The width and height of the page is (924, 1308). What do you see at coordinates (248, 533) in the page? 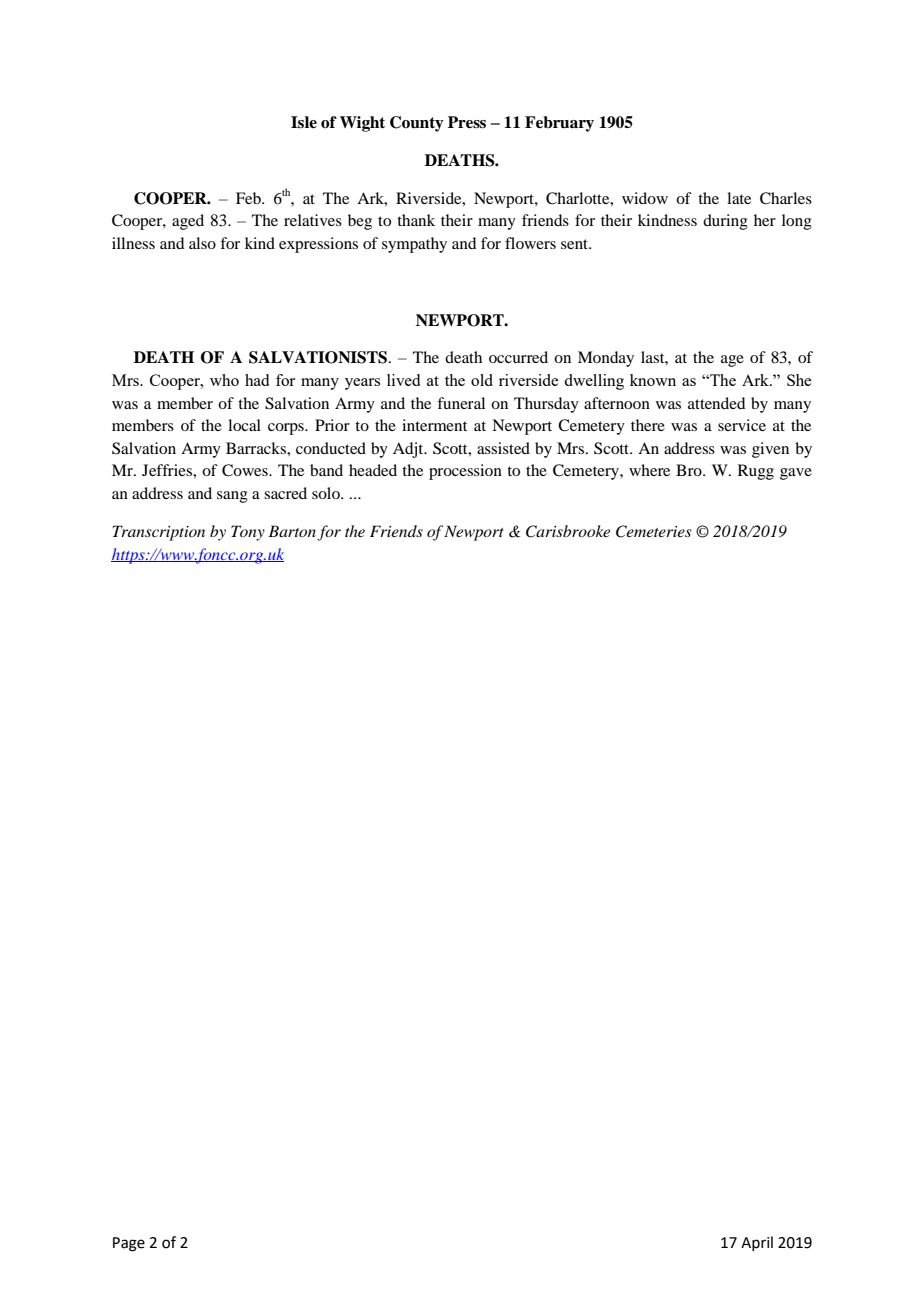
I see `Tony` at bounding box center [248, 533].
